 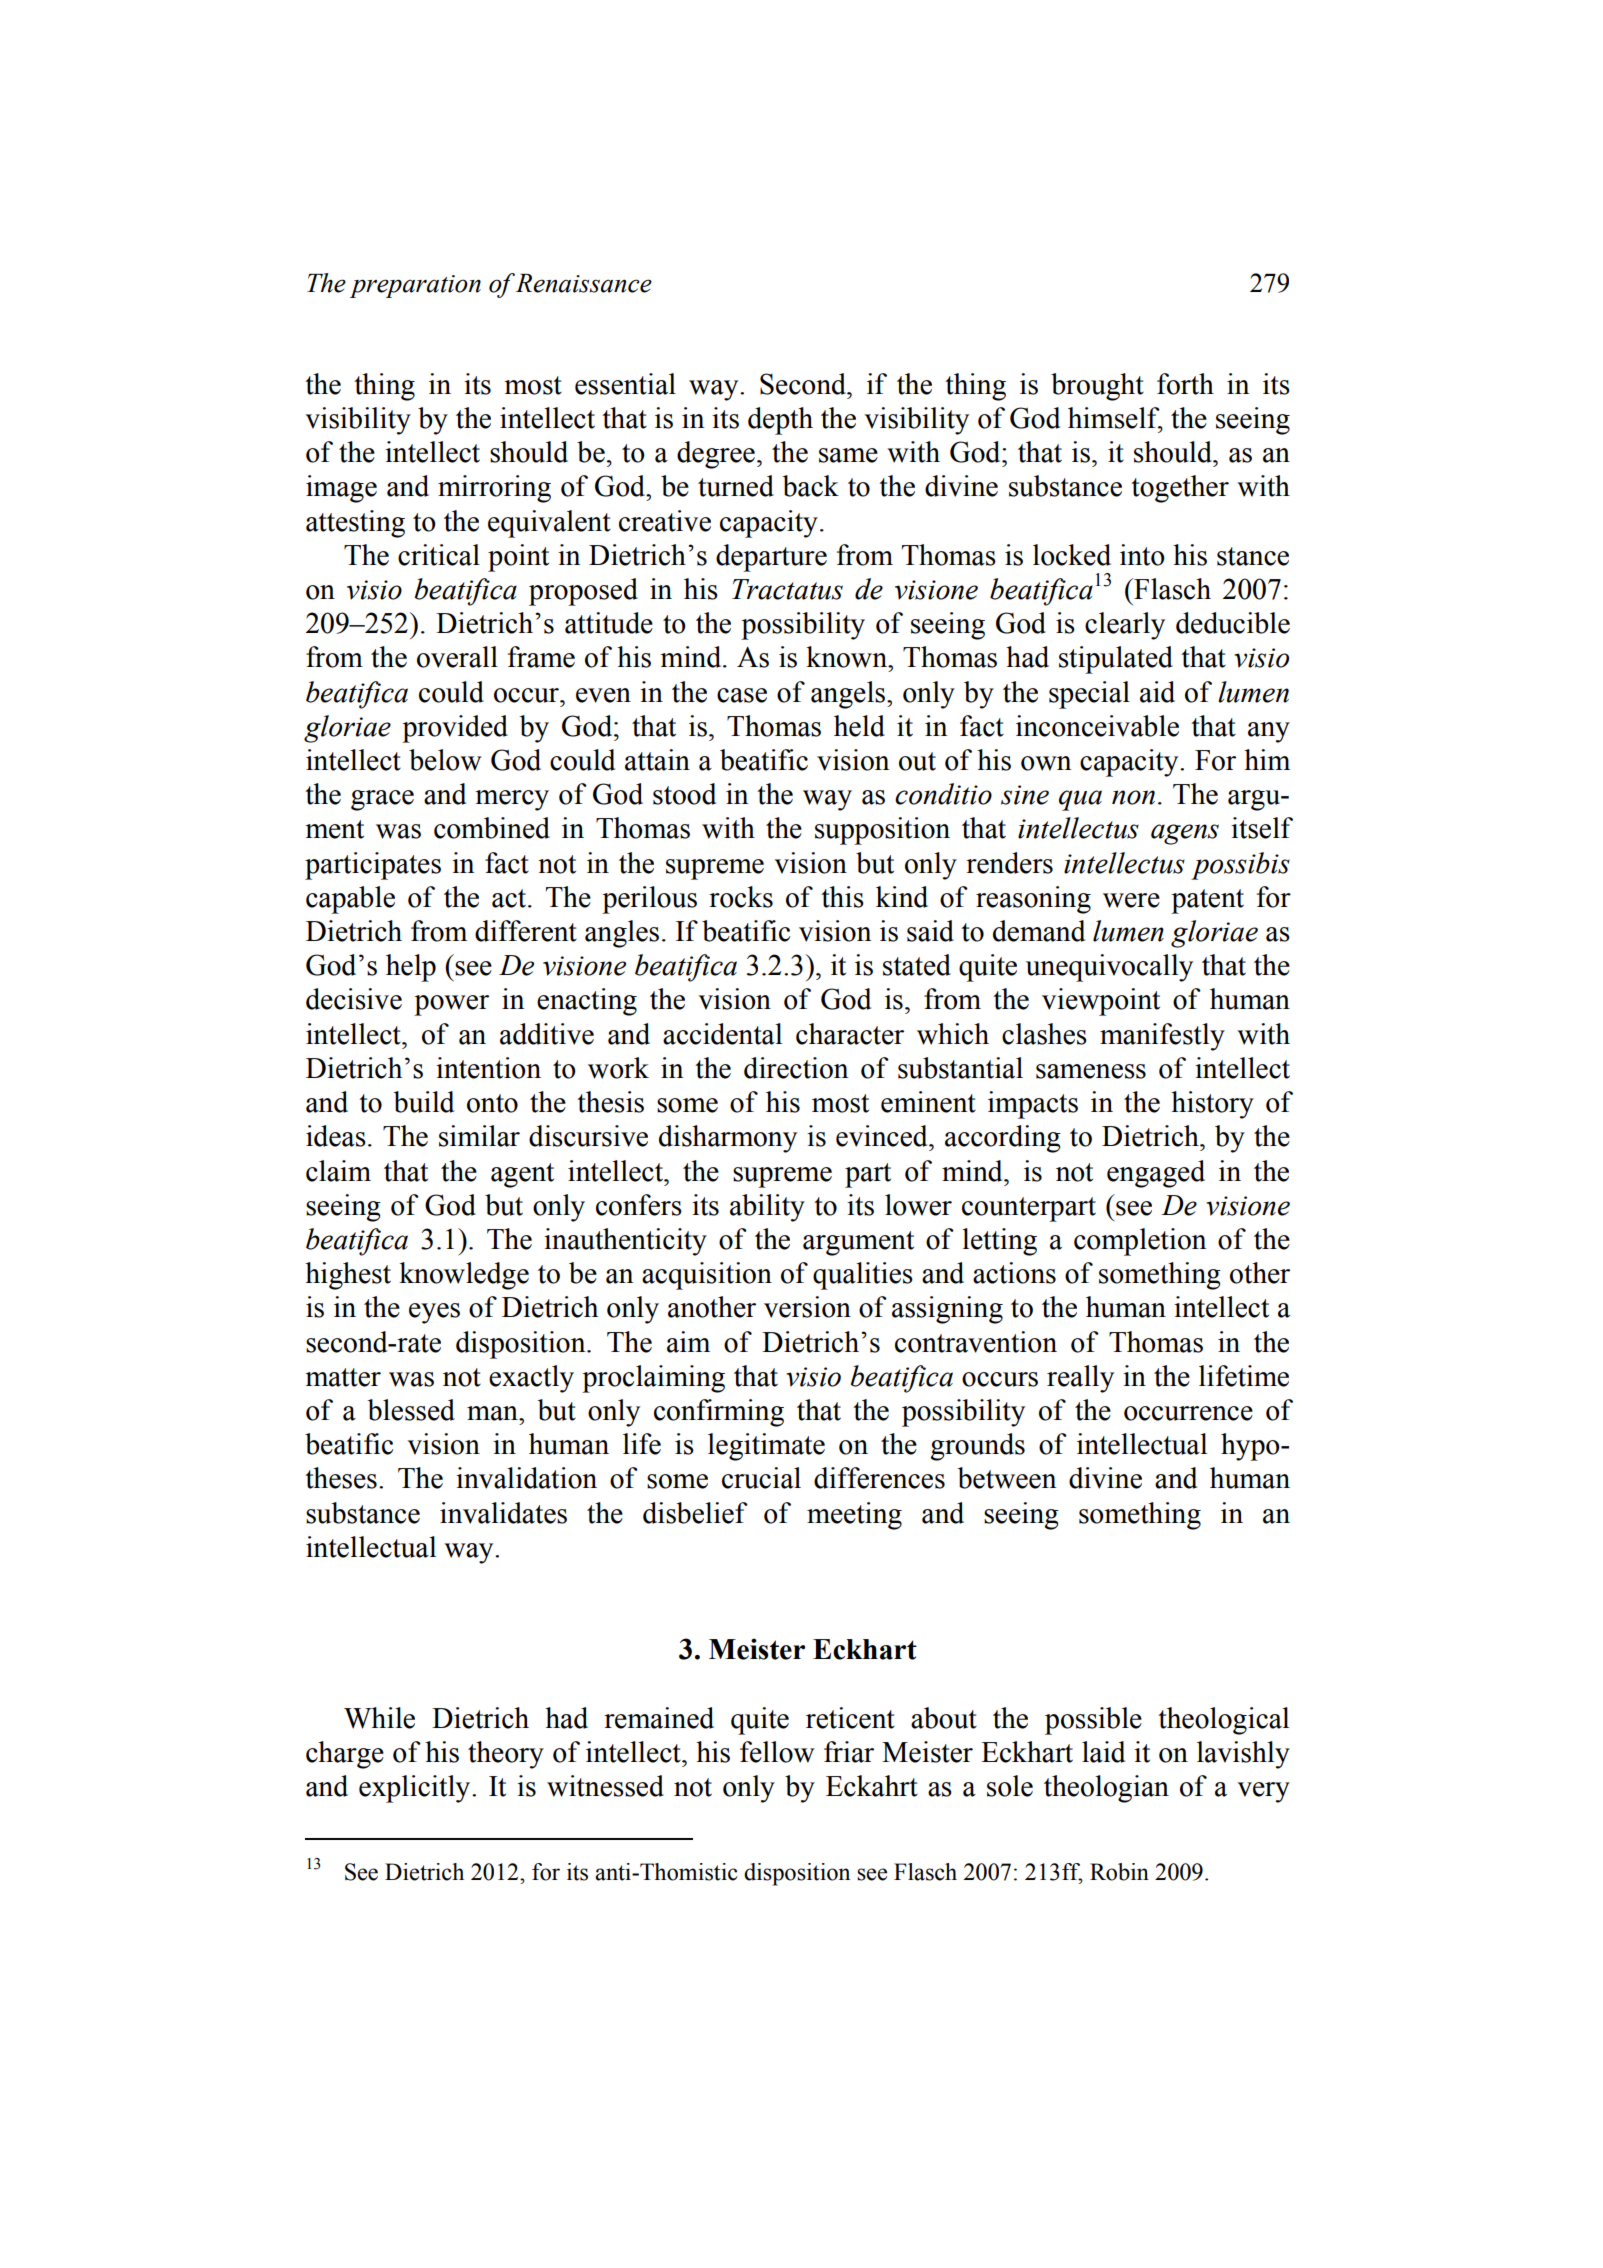 I want to click on fellow, so click(x=777, y=1752).
